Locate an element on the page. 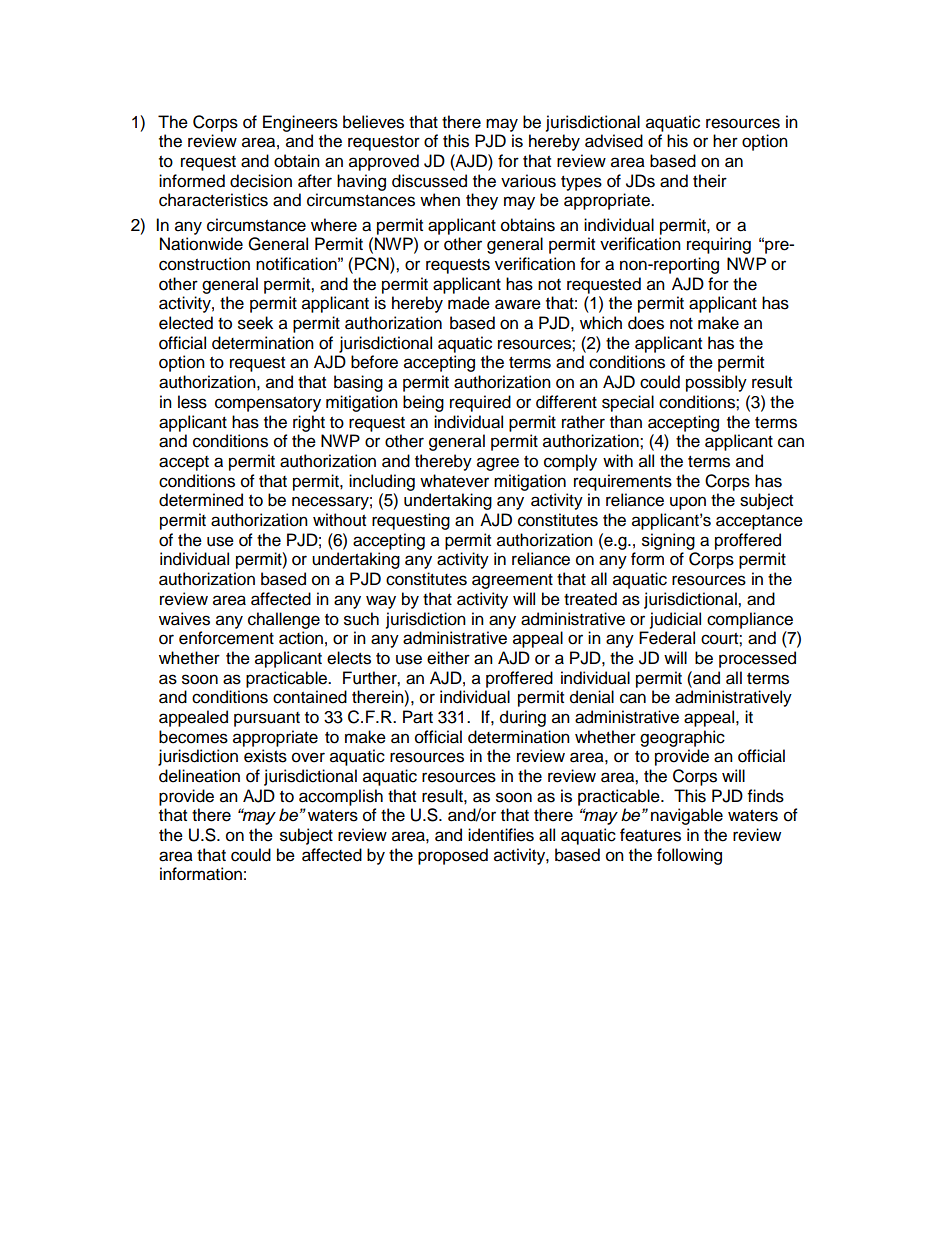 The width and height of the document is (952, 1233). whatever is located at coordinates (454, 481).
